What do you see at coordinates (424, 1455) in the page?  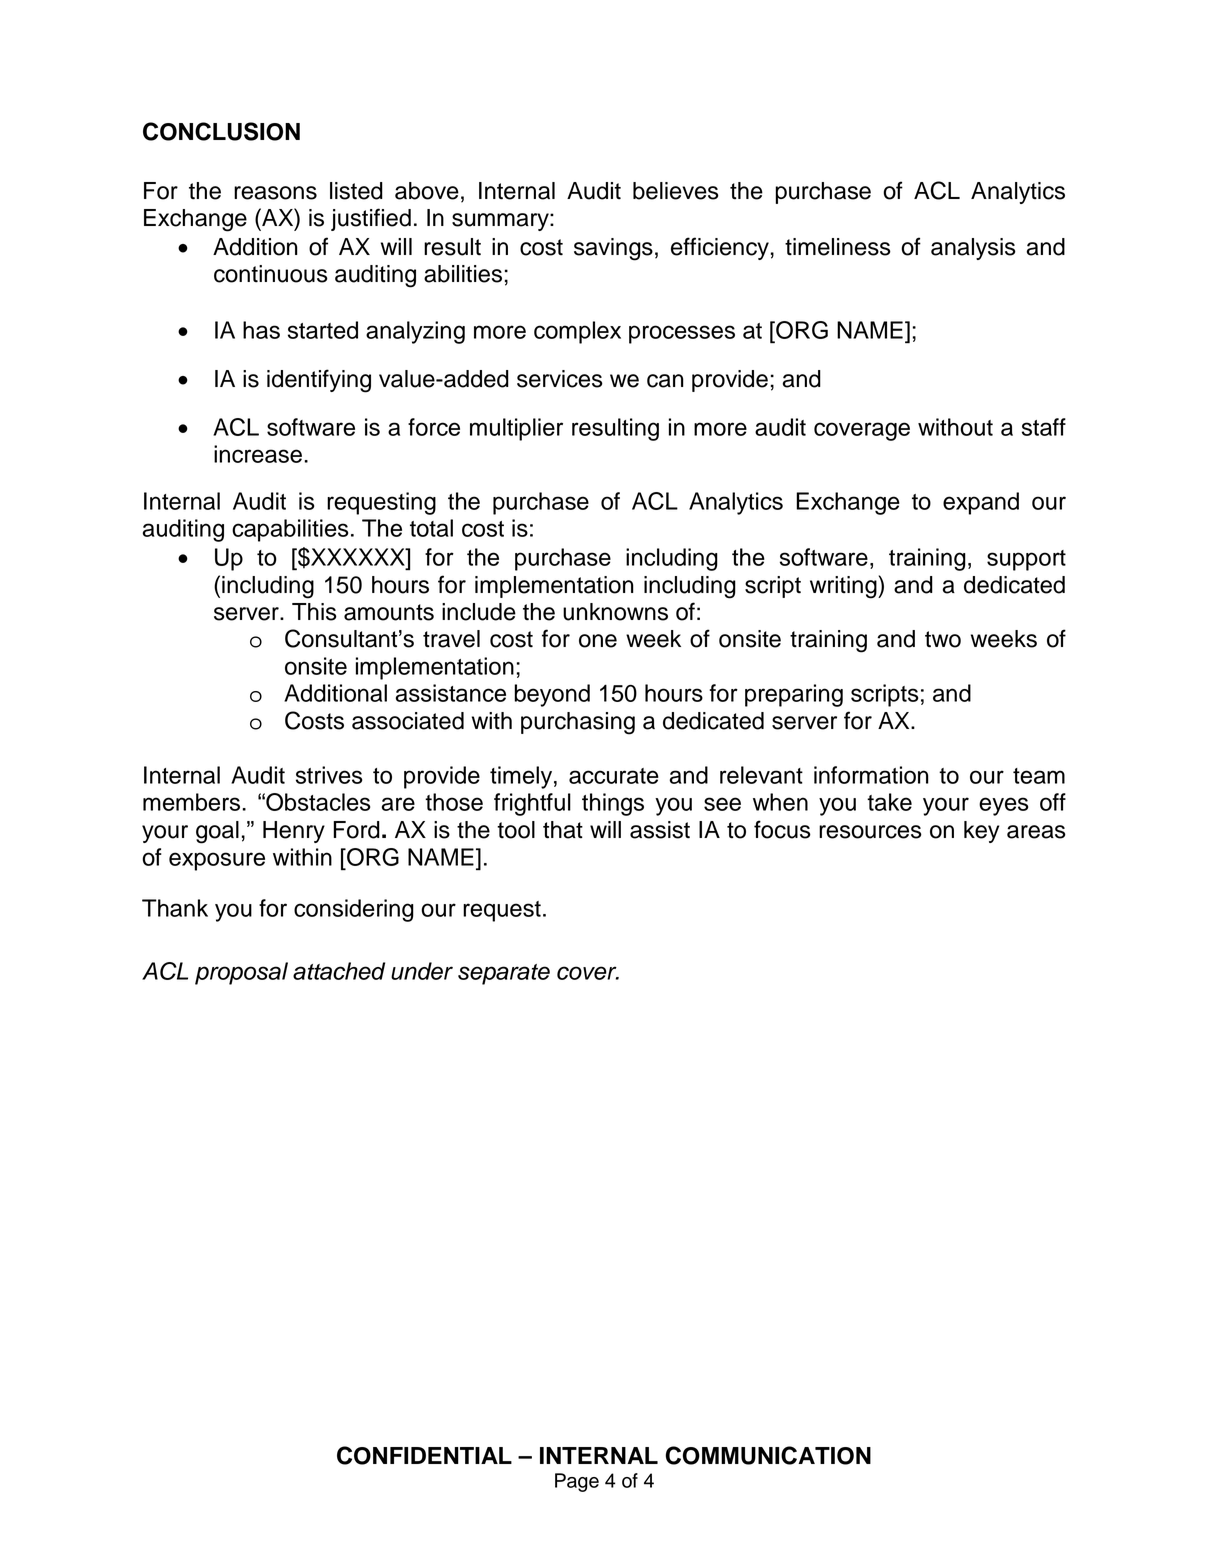 I see `CONFIDENTIAL` at bounding box center [424, 1455].
